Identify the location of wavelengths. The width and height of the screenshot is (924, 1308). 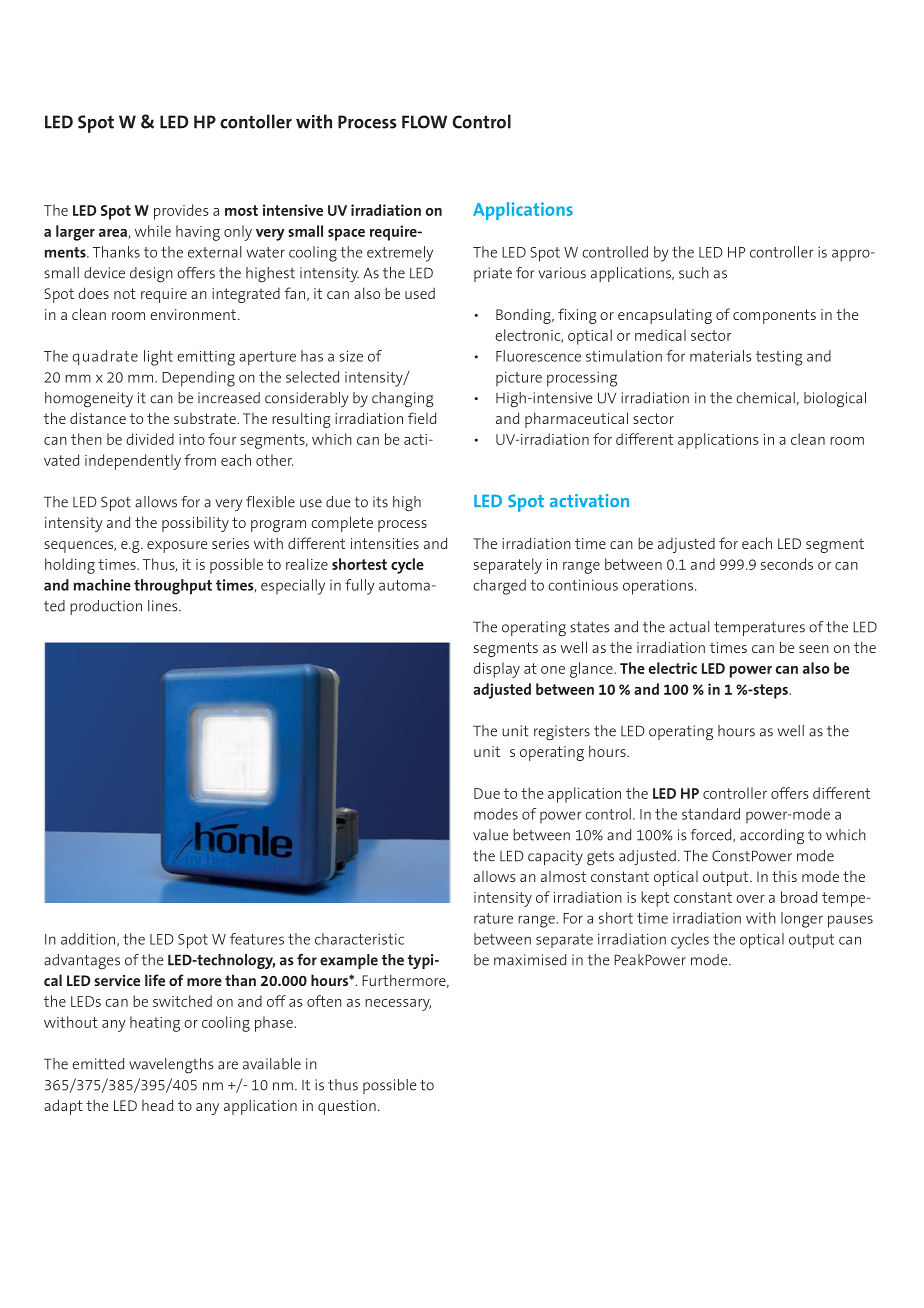
(171, 1066).
